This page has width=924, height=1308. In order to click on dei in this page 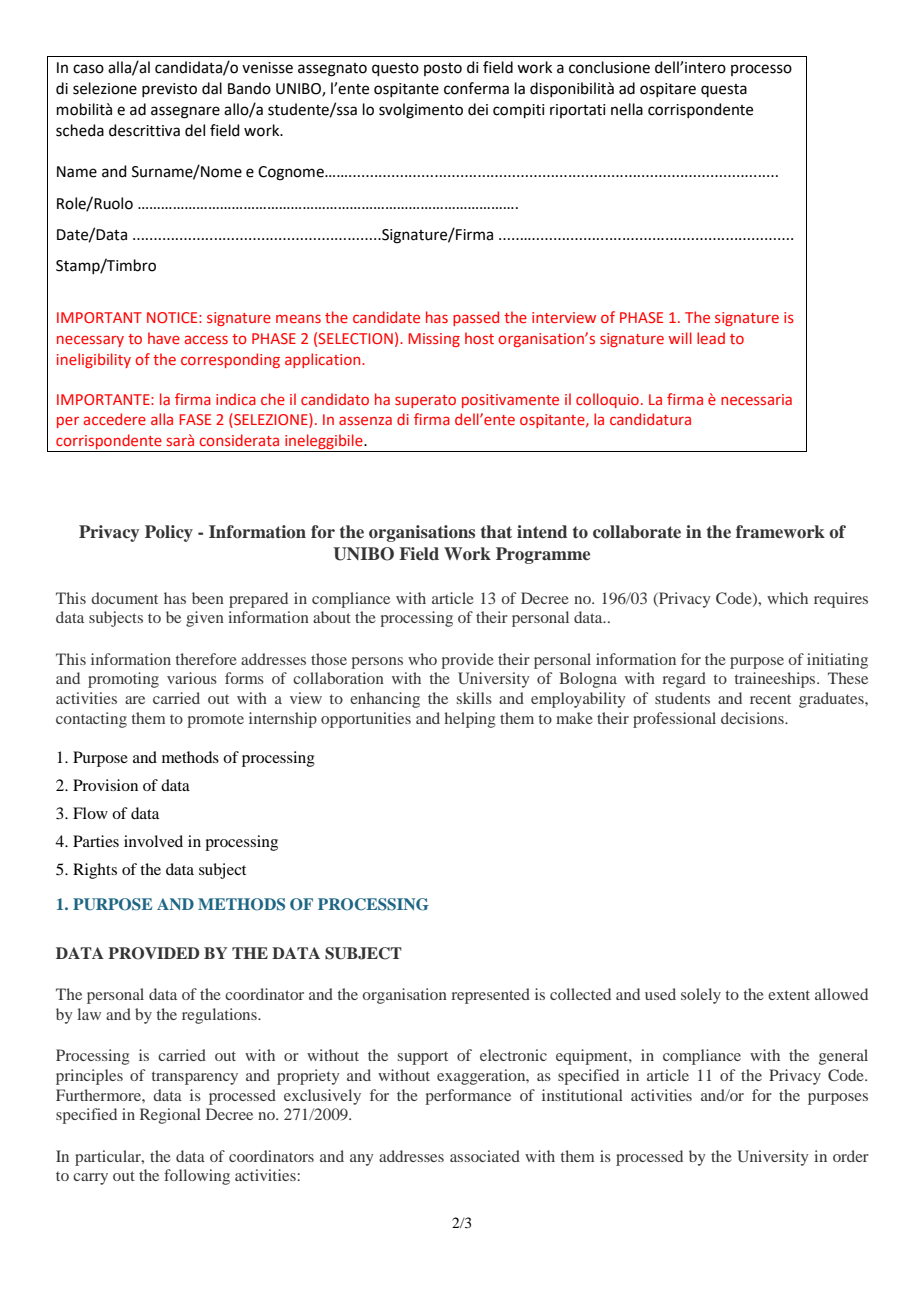, I will do `click(478, 109)`.
